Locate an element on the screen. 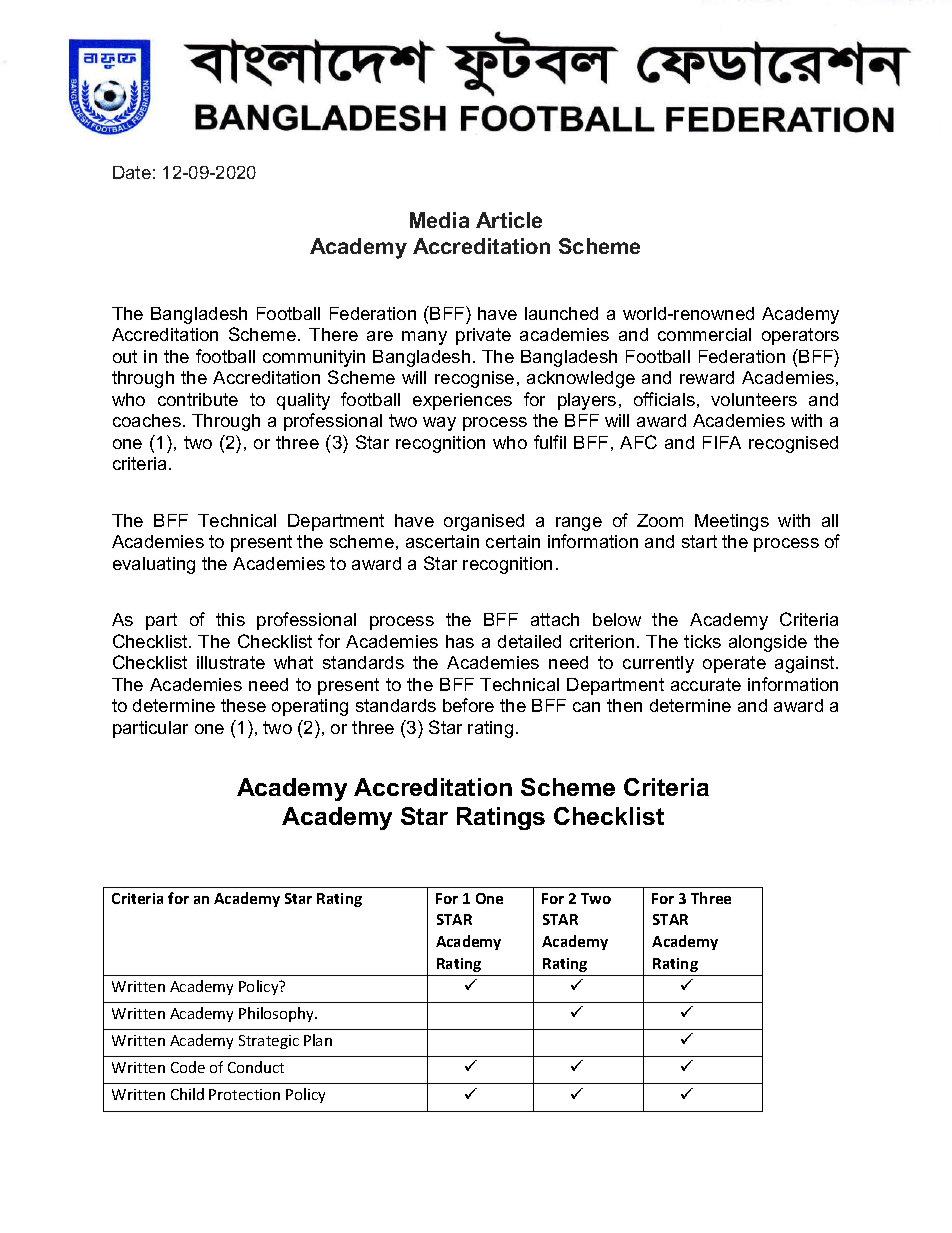 The width and height of the screenshot is (952, 1233). organised is located at coordinates (484, 522).
